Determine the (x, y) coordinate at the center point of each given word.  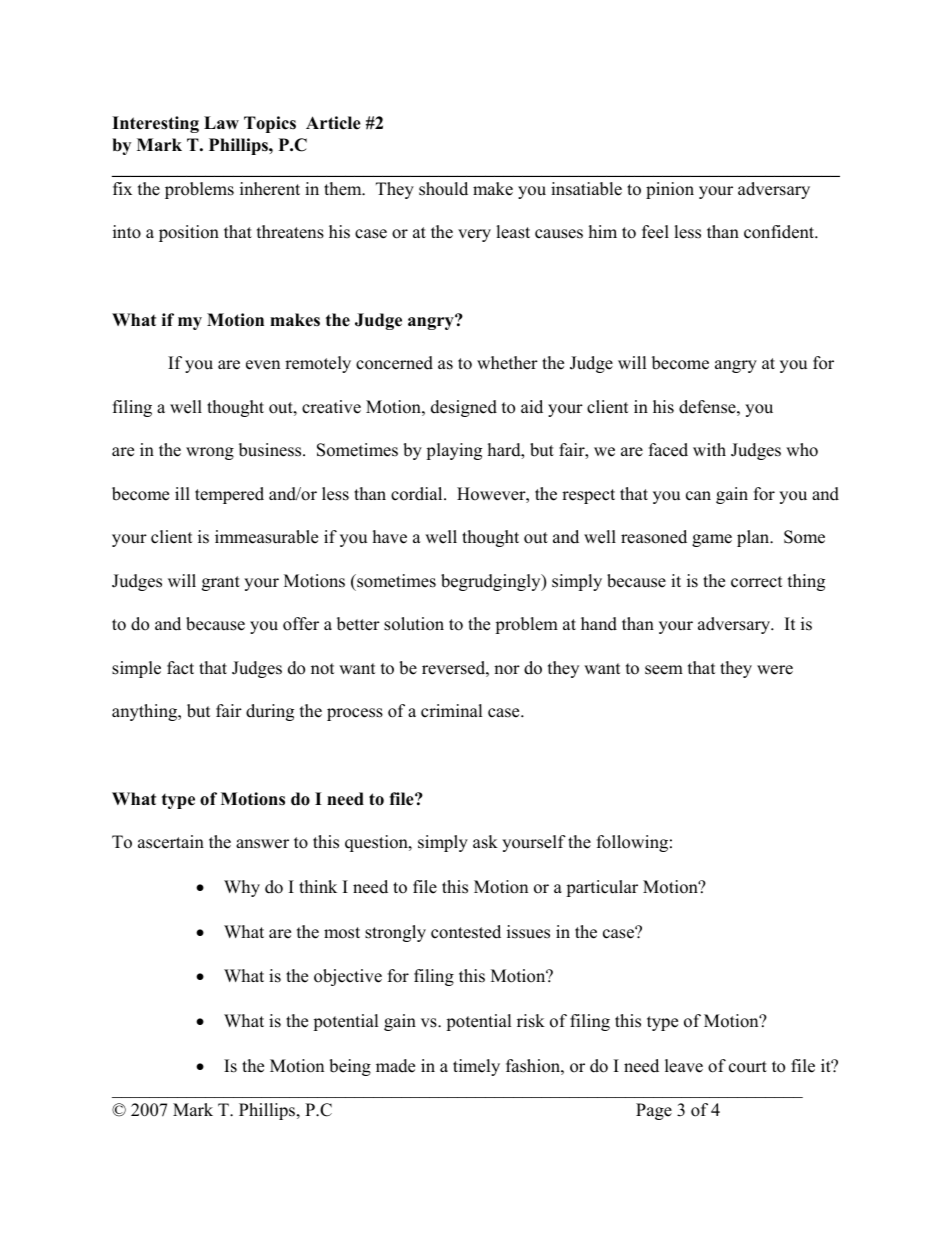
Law (221, 122)
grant (221, 583)
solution (414, 624)
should (443, 189)
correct (757, 582)
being (350, 1067)
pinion (670, 190)
